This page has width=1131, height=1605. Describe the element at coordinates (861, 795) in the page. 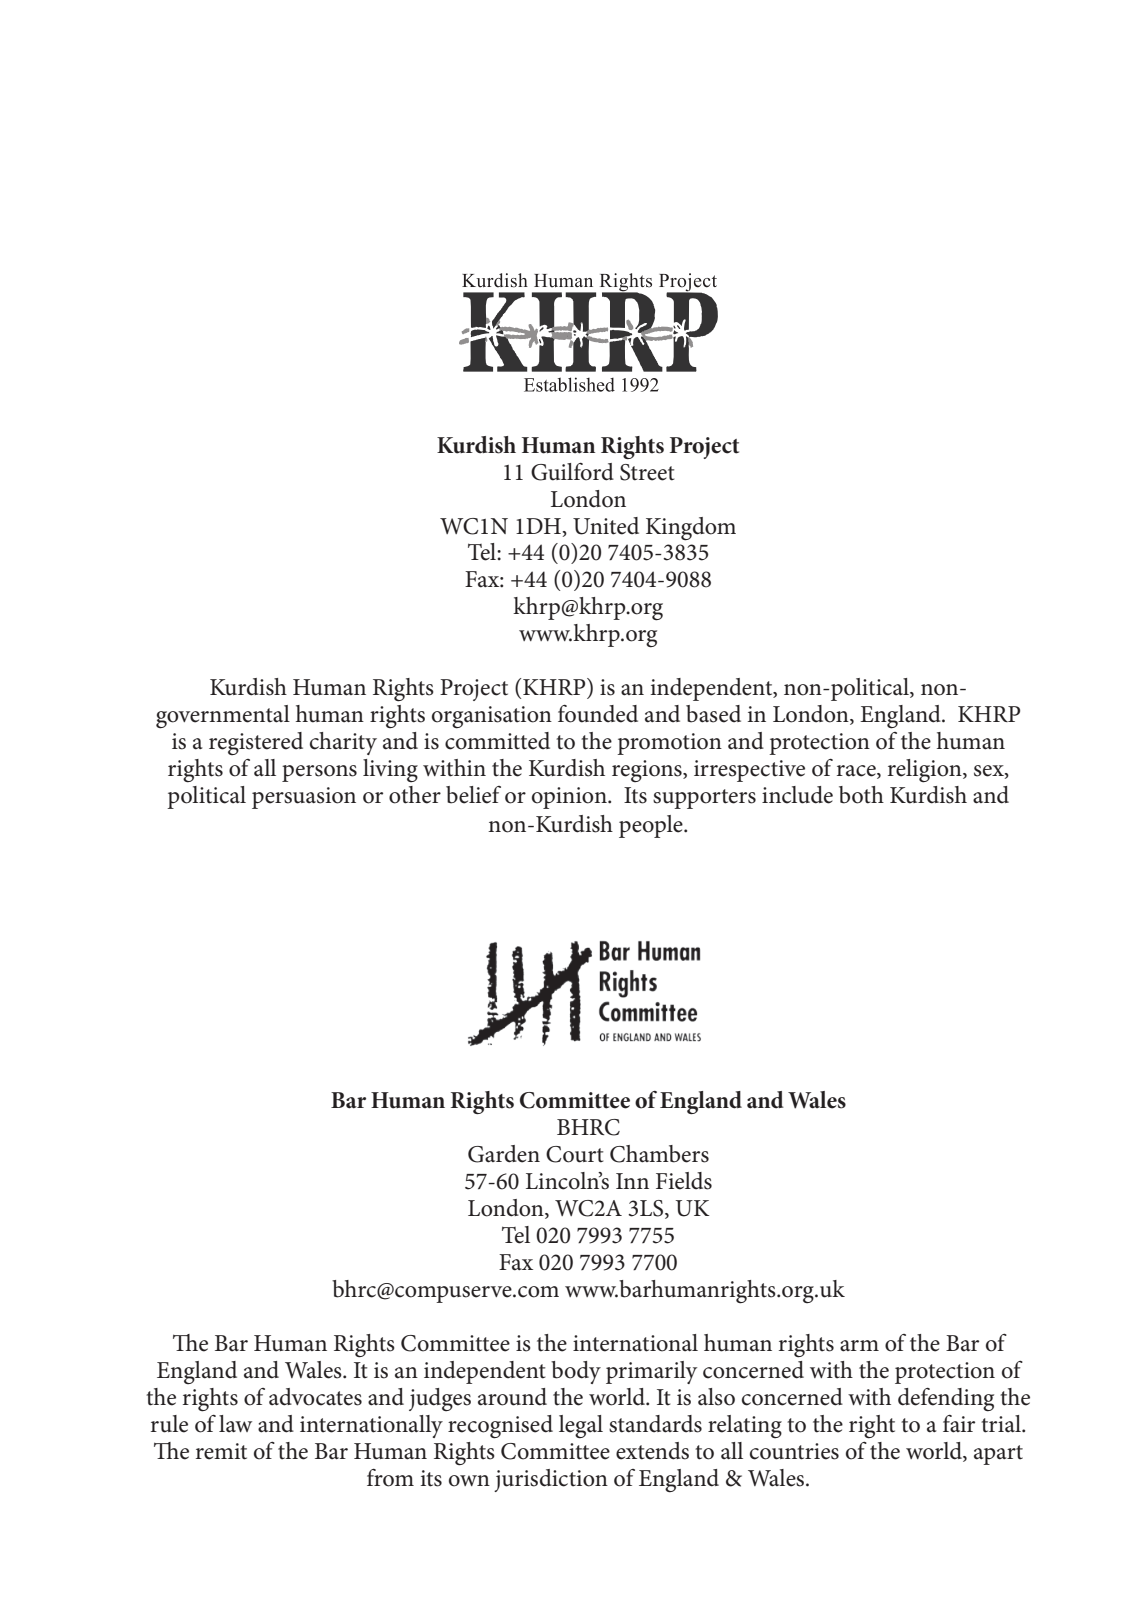

I see `both` at that location.
